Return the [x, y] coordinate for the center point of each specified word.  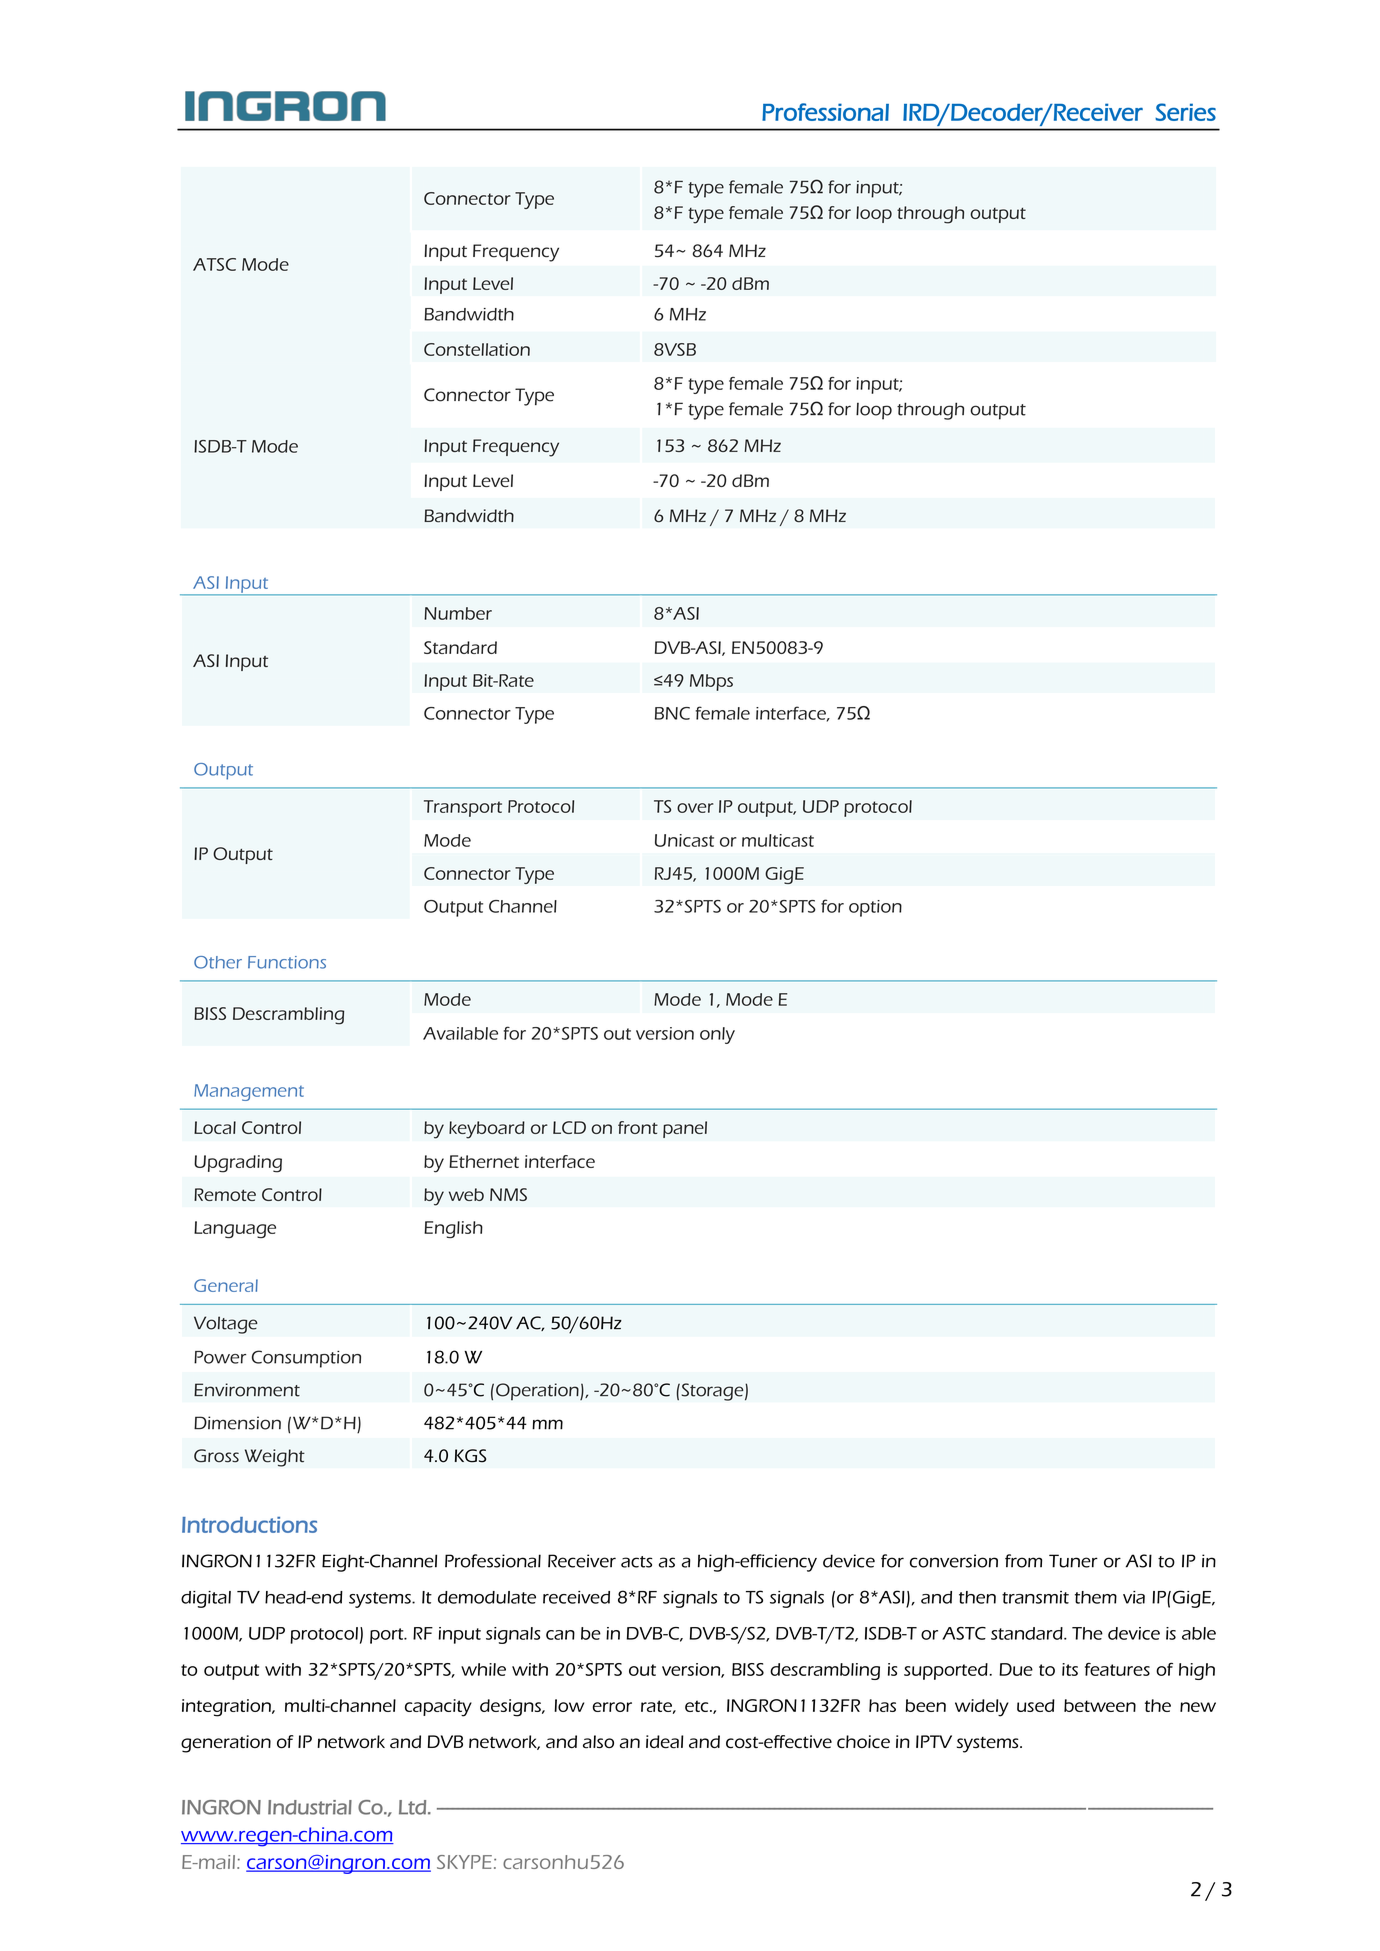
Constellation [477, 349]
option [875, 908]
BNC [672, 713]
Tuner [1073, 1561]
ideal [665, 1742]
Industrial [310, 1807]
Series [1185, 112]
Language [235, 1229]
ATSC [214, 264]
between [1100, 1705]
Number [458, 613]
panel [685, 1129]
